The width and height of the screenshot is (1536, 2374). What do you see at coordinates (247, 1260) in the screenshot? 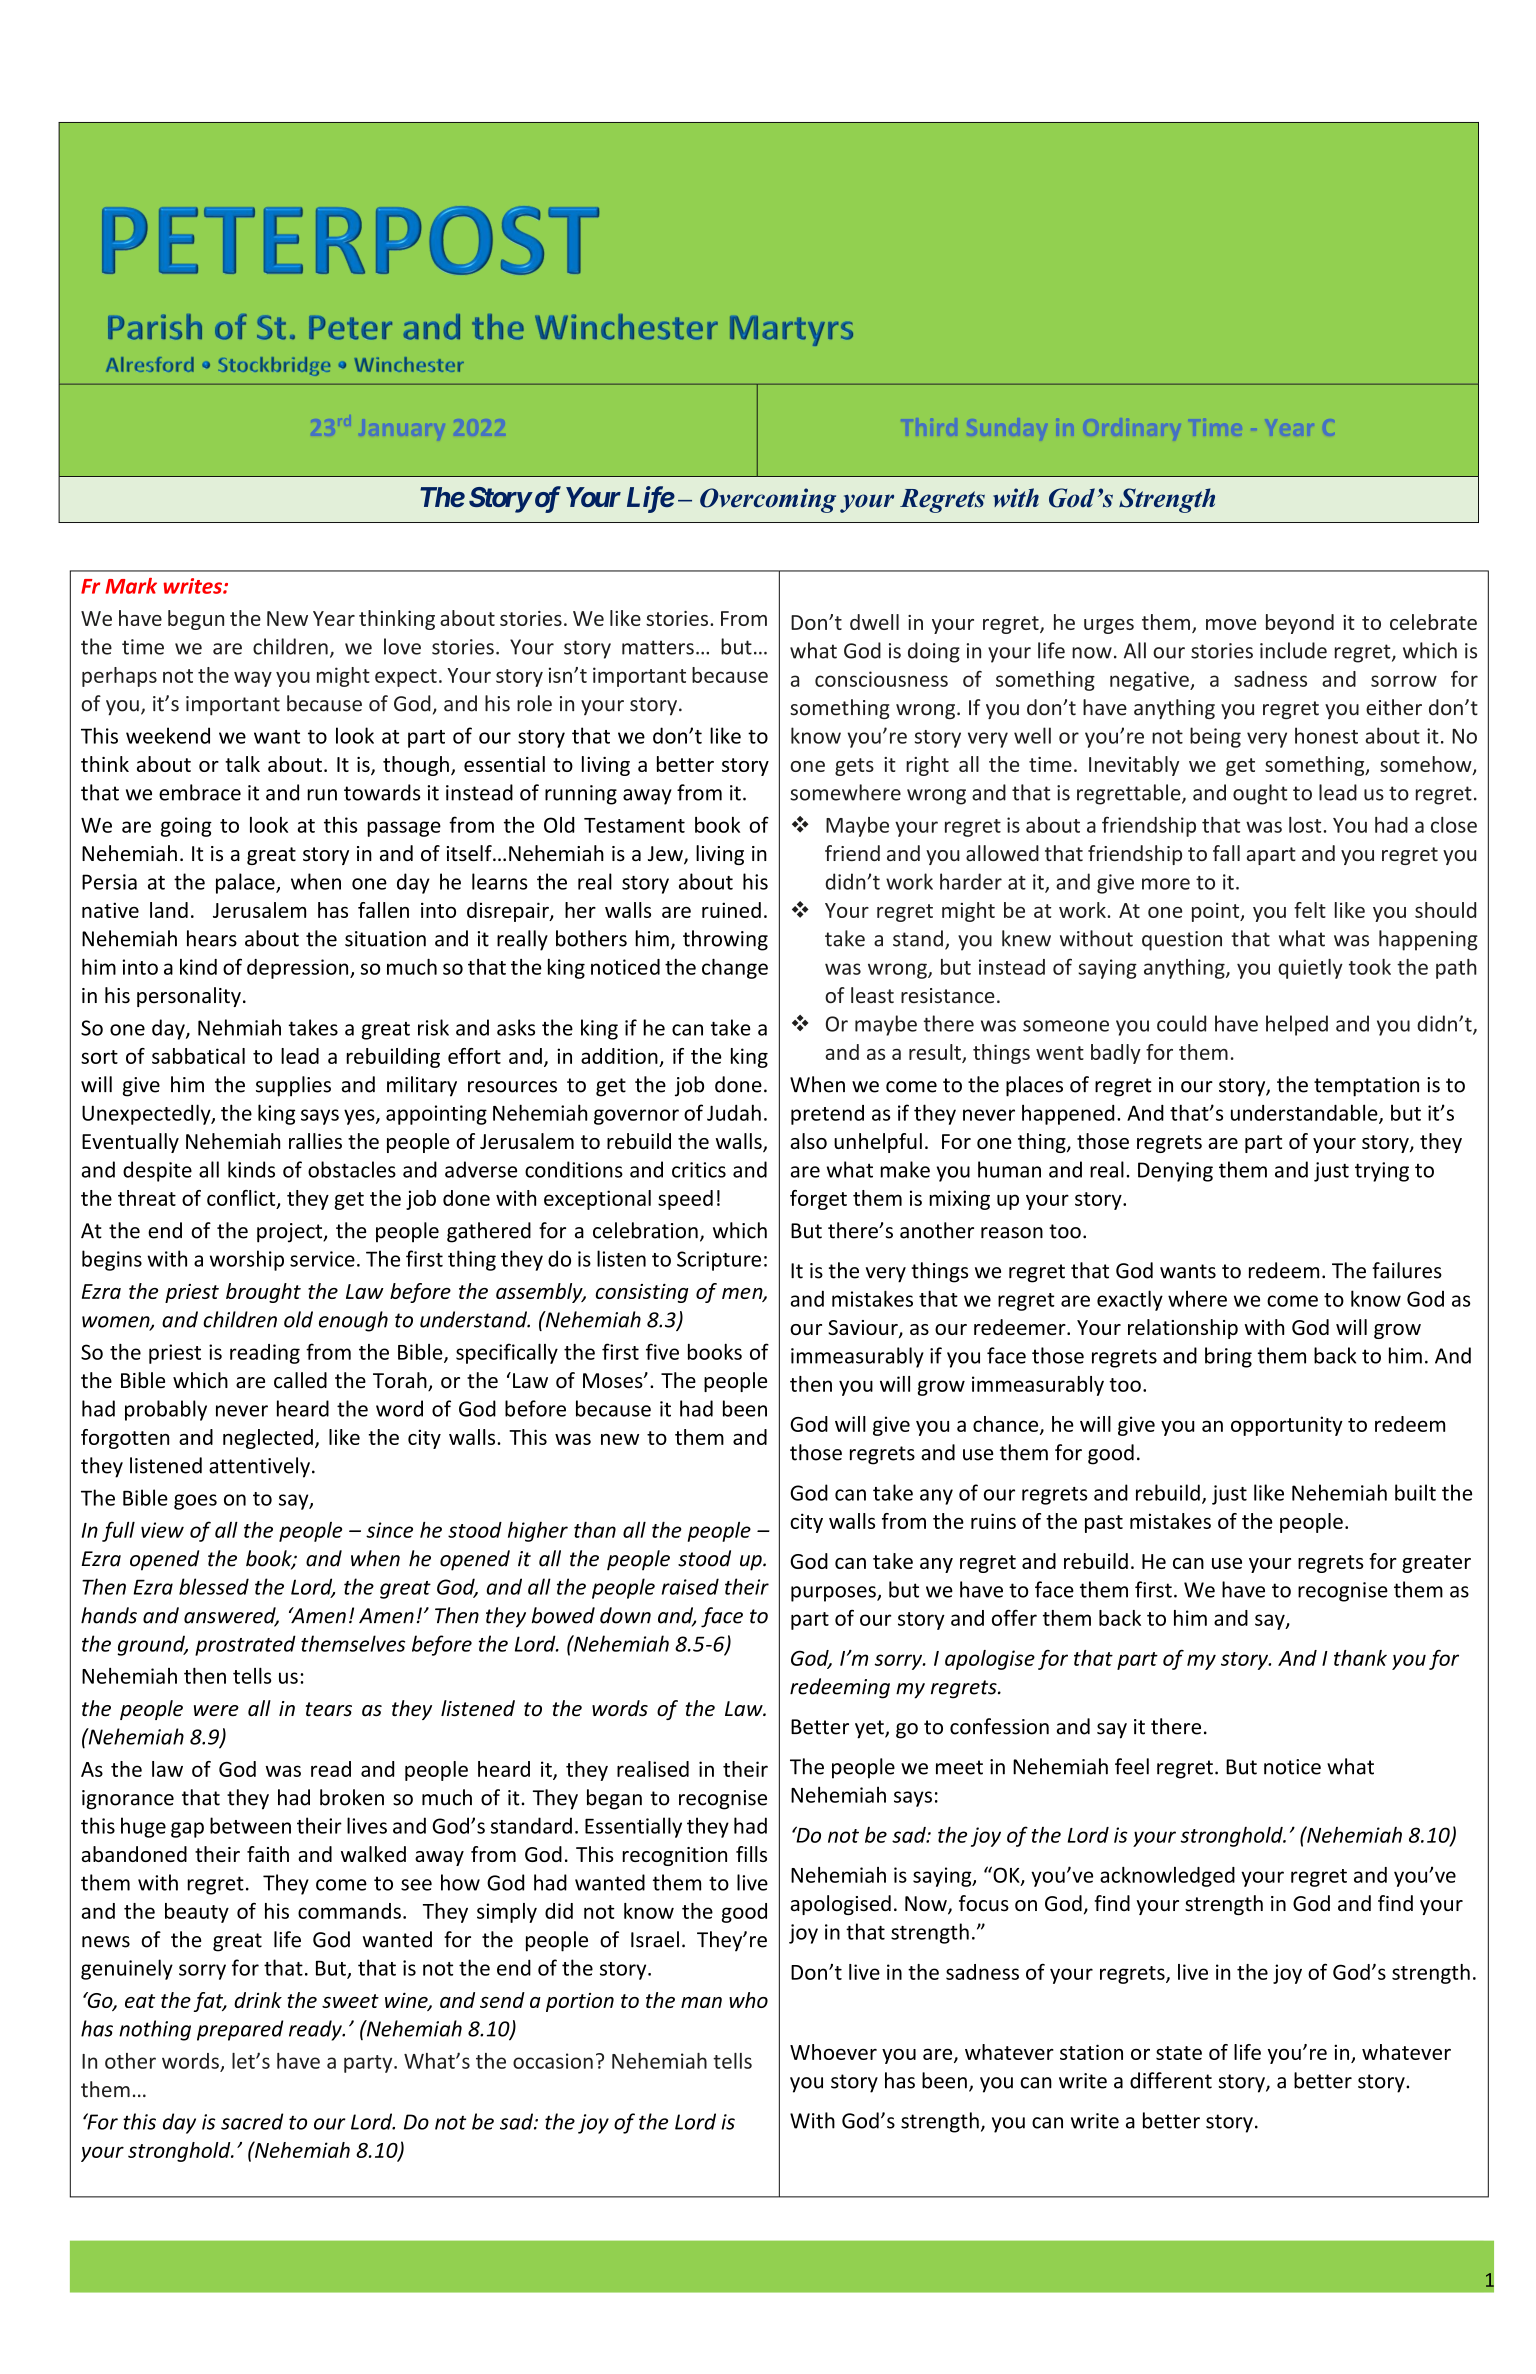
I see `worship` at bounding box center [247, 1260].
